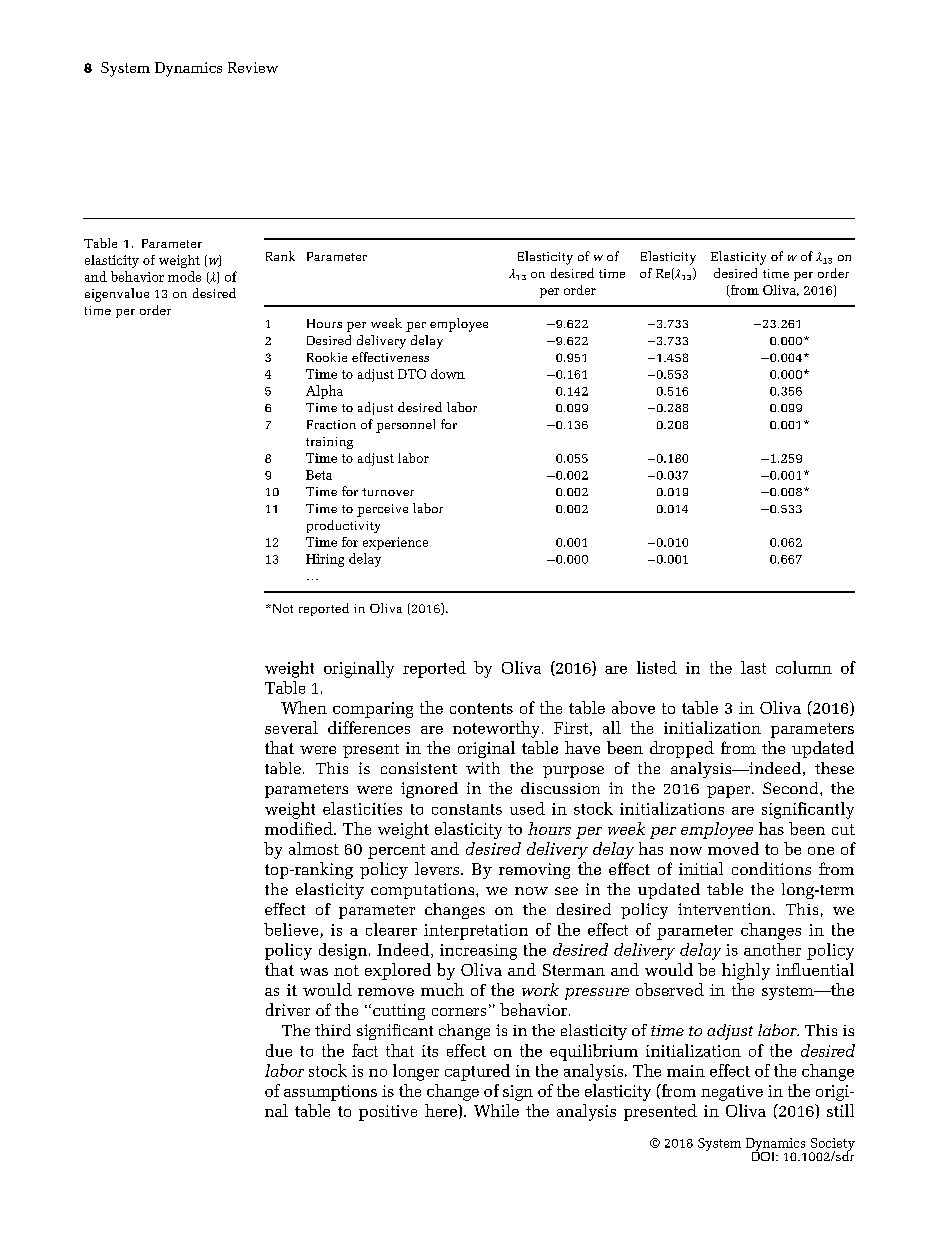  Describe the element at coordinates (496, 1110) in the screenshot. I see `While` at that location.
